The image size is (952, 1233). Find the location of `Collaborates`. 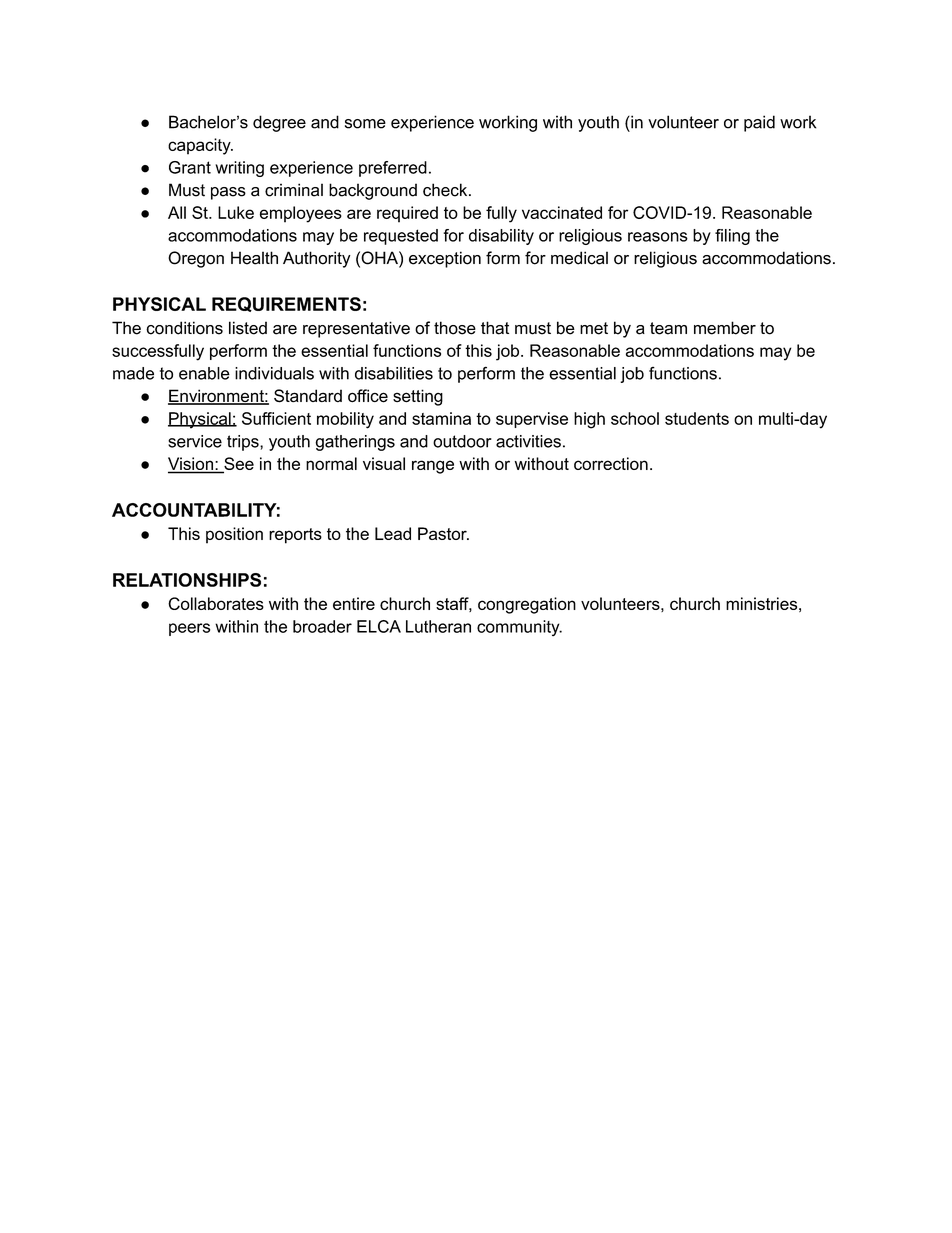

Collaborates is located at coordinates (216, 603).
